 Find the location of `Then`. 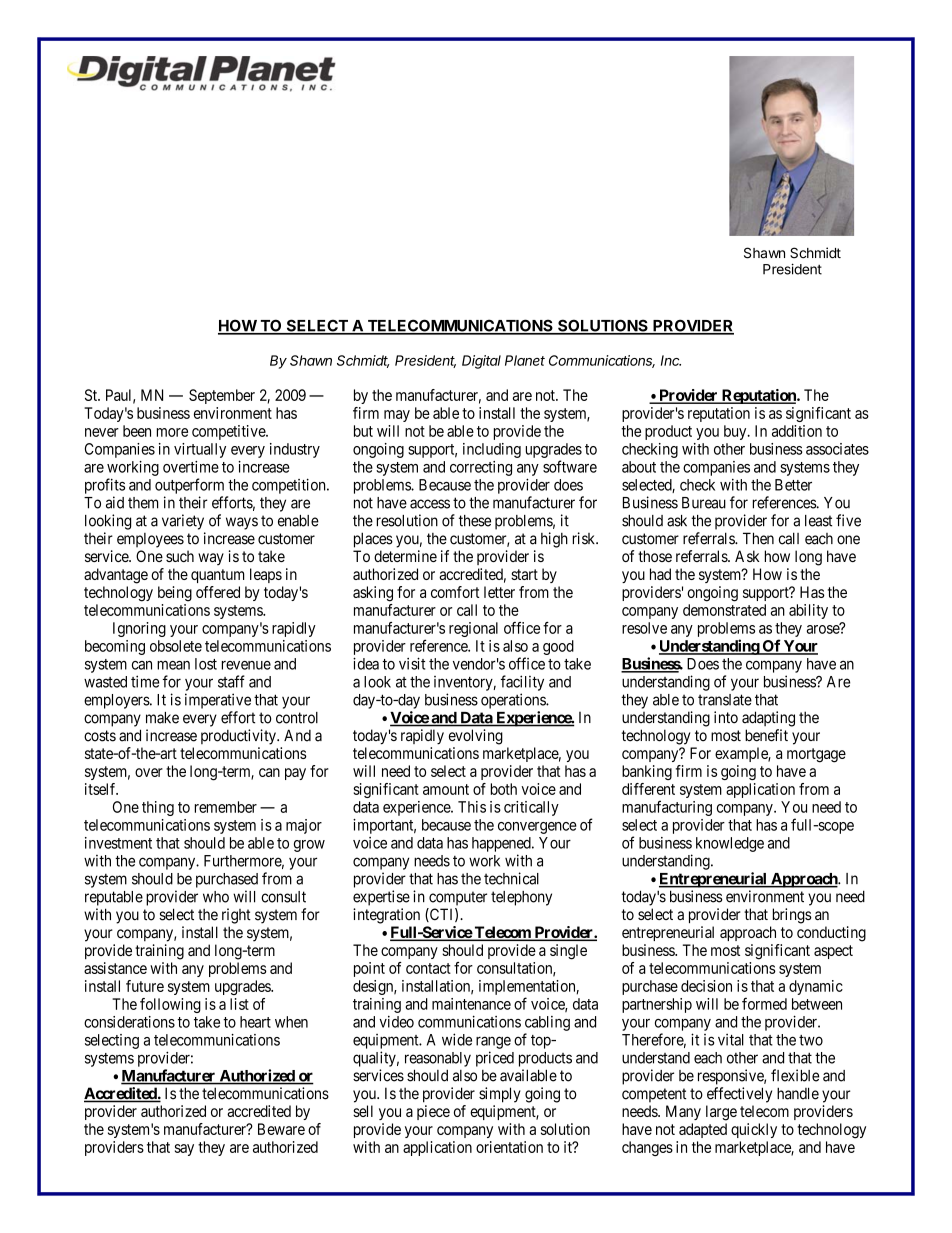

Then is located at coordinates (758, 538).
